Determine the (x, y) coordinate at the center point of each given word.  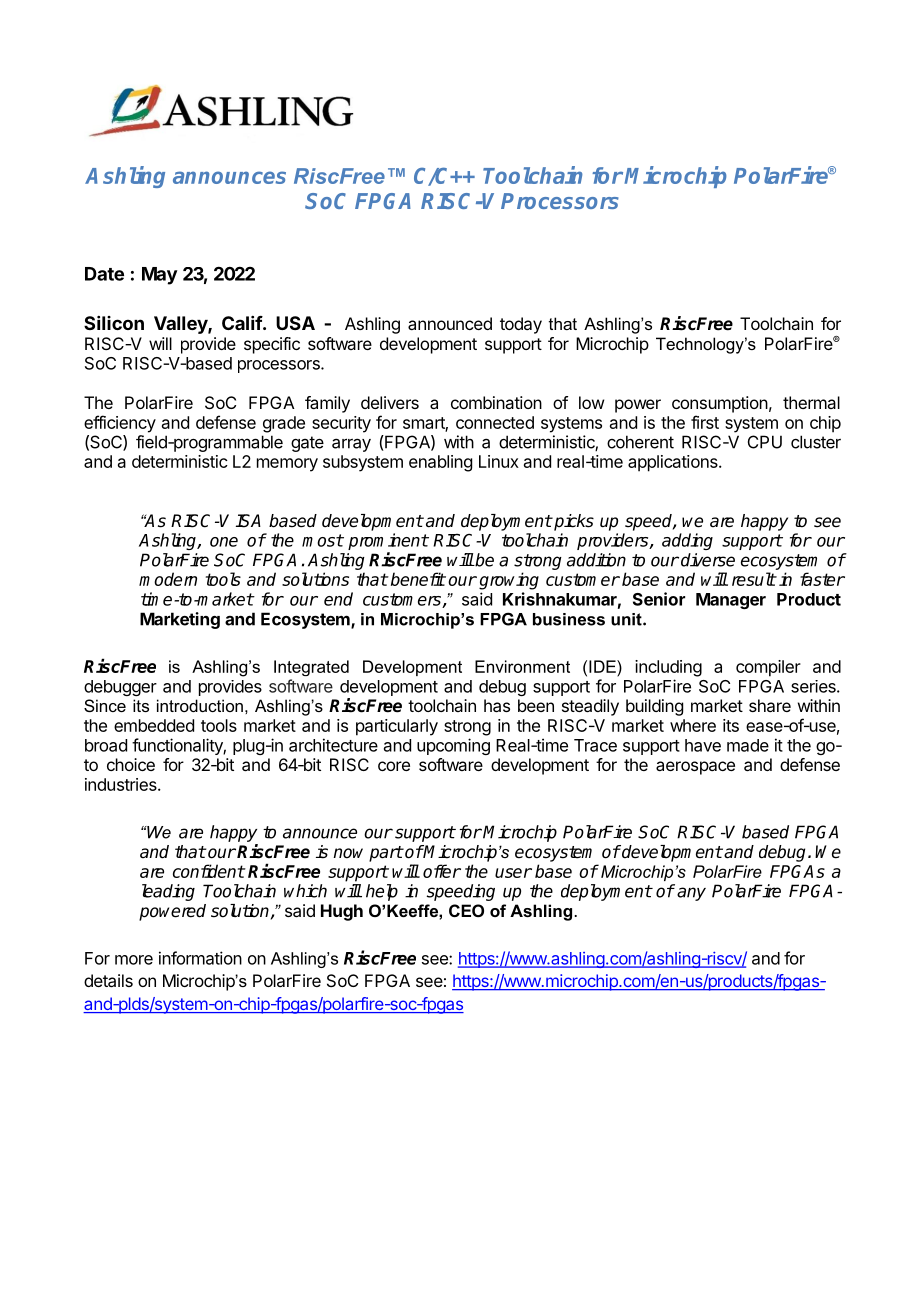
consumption (720, 404)
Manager (731, 601)
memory (287, 465)
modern (168, 579)
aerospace (695, 768)
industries (122, 784)
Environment (522, 666)
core (394, 766)
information (200, 958)
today (521, 325)
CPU (765, 442)
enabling (440, 463)
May (160, 276)
